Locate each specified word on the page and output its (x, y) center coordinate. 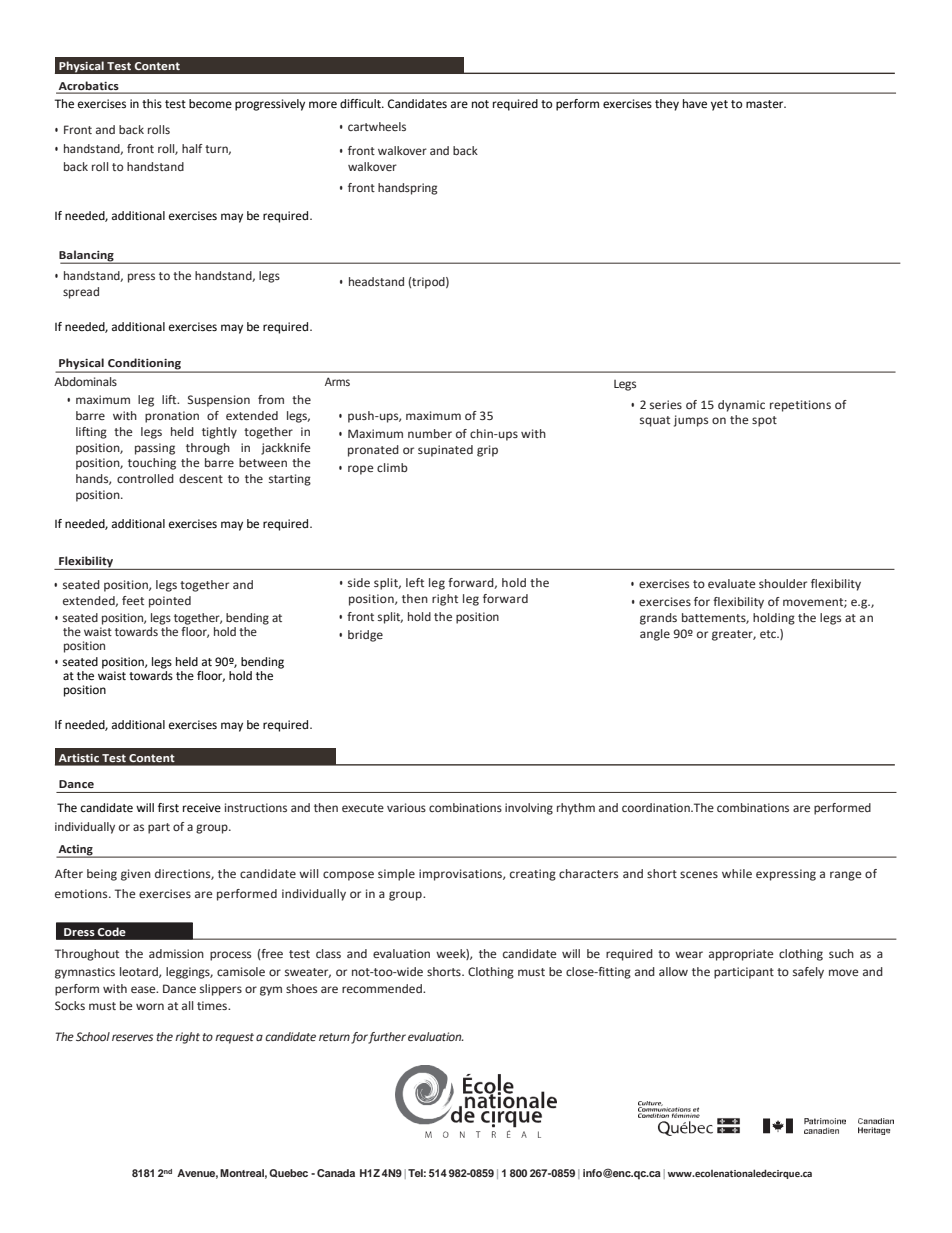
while (737, 873)
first (168, 807)
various (406, 807)
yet (719, 105)
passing (155, 449)
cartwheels (377, 126)
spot (764, 421)
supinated (445, 451)
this (152, 103)
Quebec (288, 1173)
